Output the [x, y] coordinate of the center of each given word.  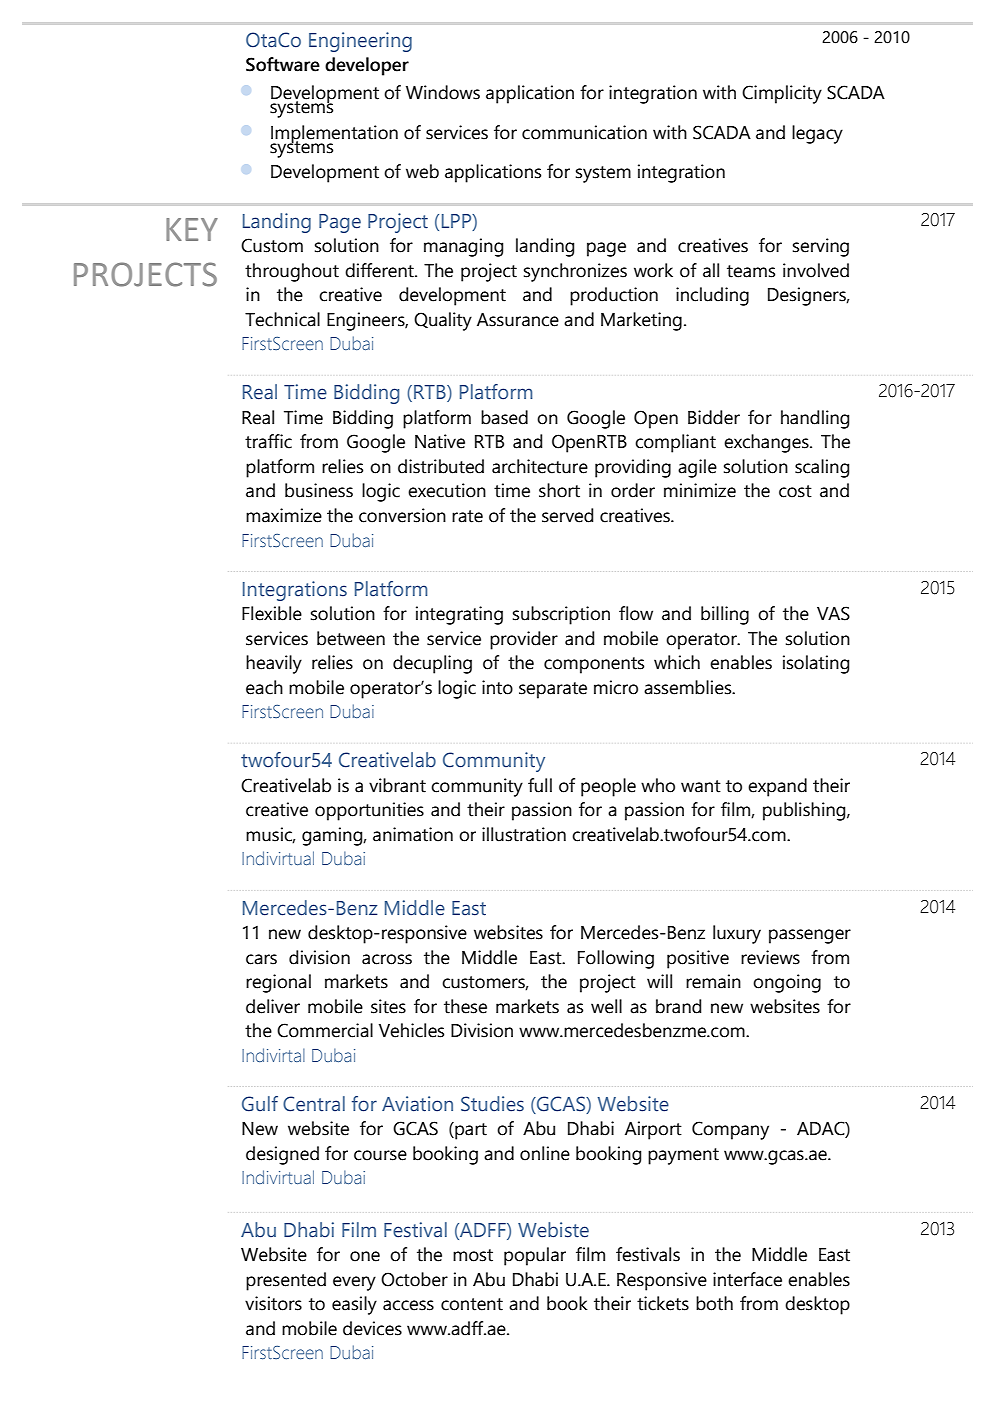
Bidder [714, 417]
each [264, 687]
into [497, 687]
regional [278, 983]
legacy [817, 134]
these [465, 1006]
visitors [273, 1303]
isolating [816, 664]
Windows [443, 92]
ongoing [787, 983]
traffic [268, 441]
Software [283, 64]
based [504, 417]
